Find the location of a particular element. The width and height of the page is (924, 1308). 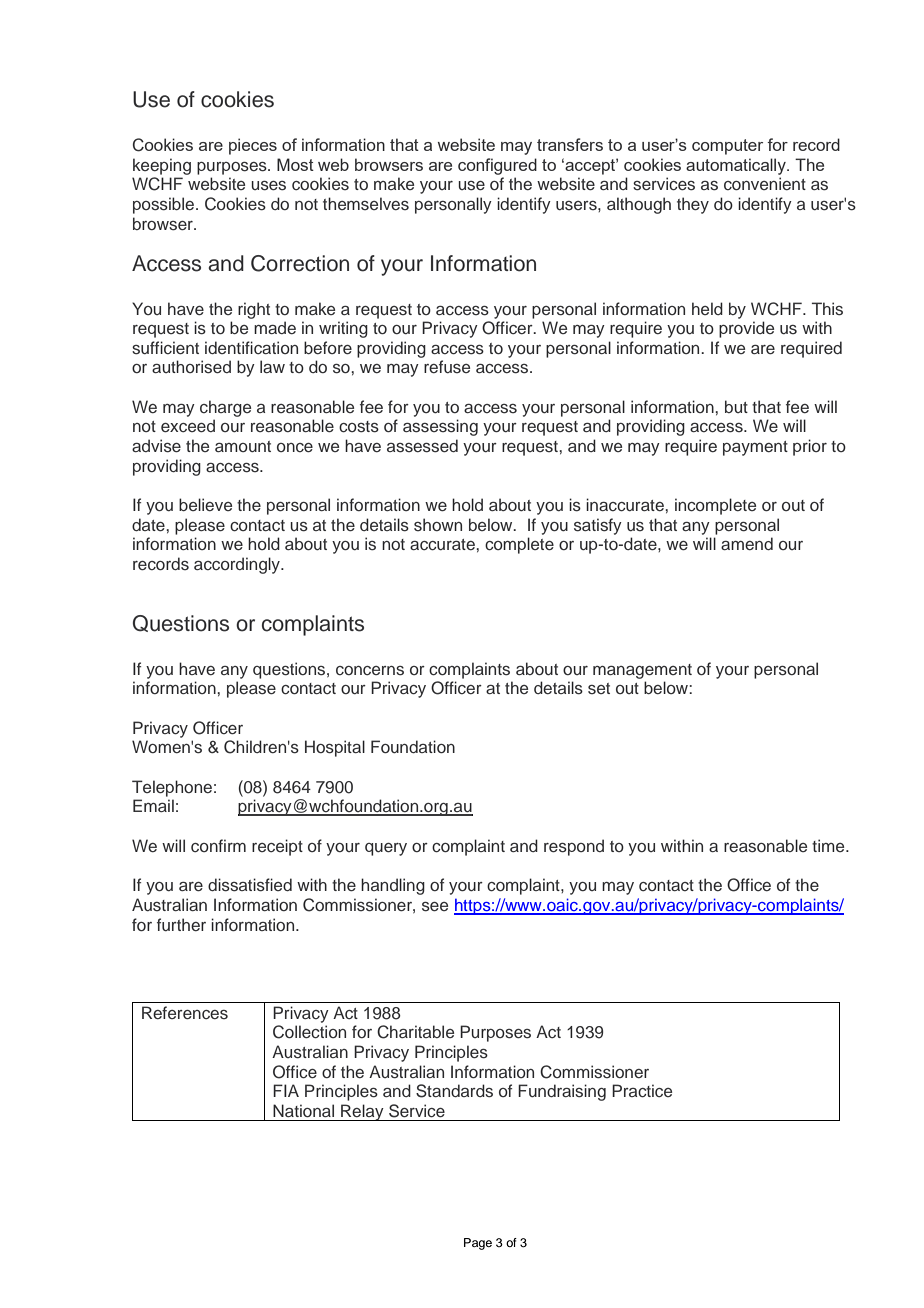

automatically is located at coordinates (737, 166).
